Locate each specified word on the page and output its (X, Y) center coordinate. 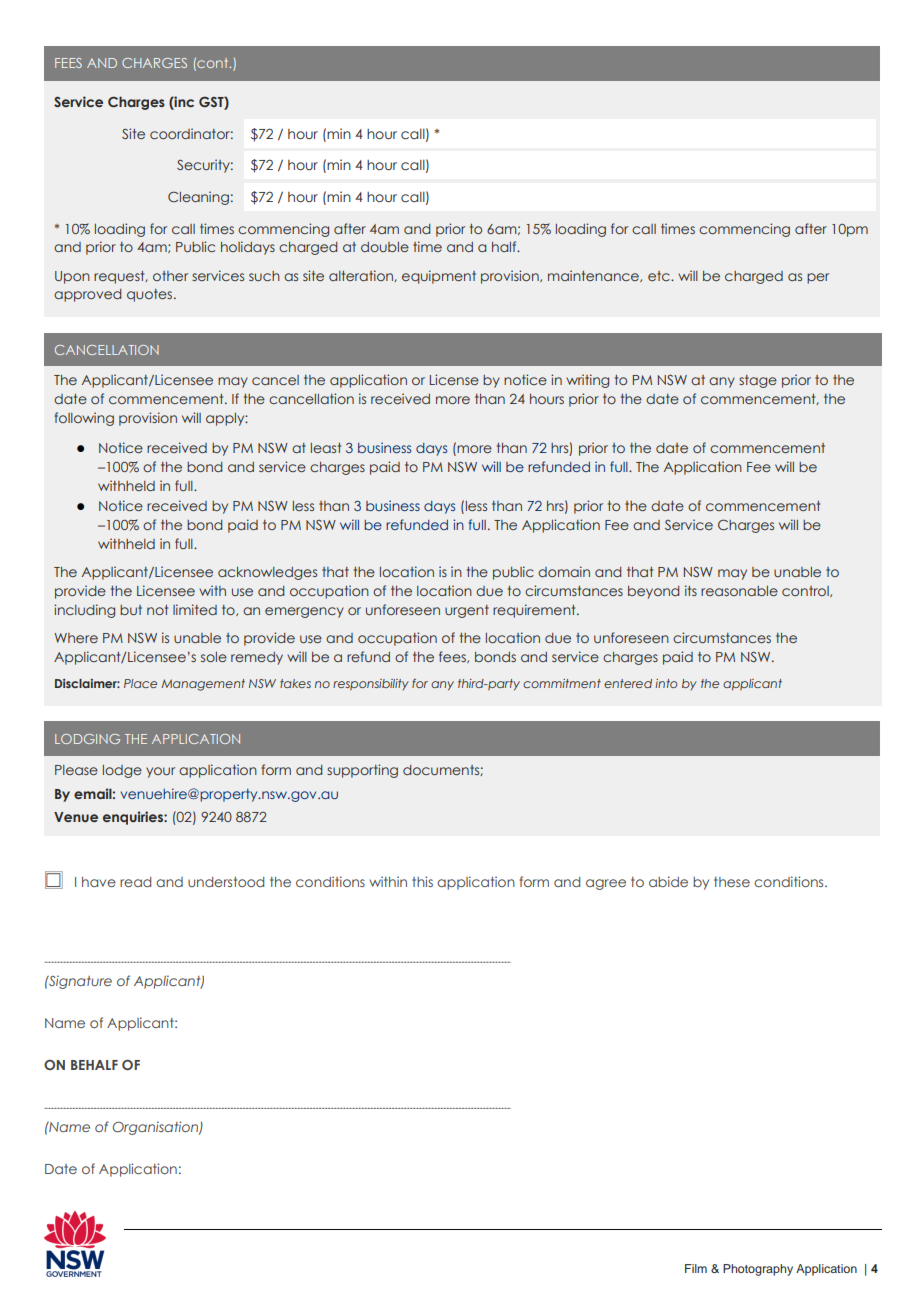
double (385, 247)
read (135, 882)
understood (226, 882)
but (131, 610)
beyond (653, 592)
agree (606, 884)
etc (660, 276)
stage (758, 381)
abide (668, 881)
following (84, 419)
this (422, 881)
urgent (467, 611)
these (732, 882)
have (99, 882)
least (326, 448)
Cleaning (198, 198)
